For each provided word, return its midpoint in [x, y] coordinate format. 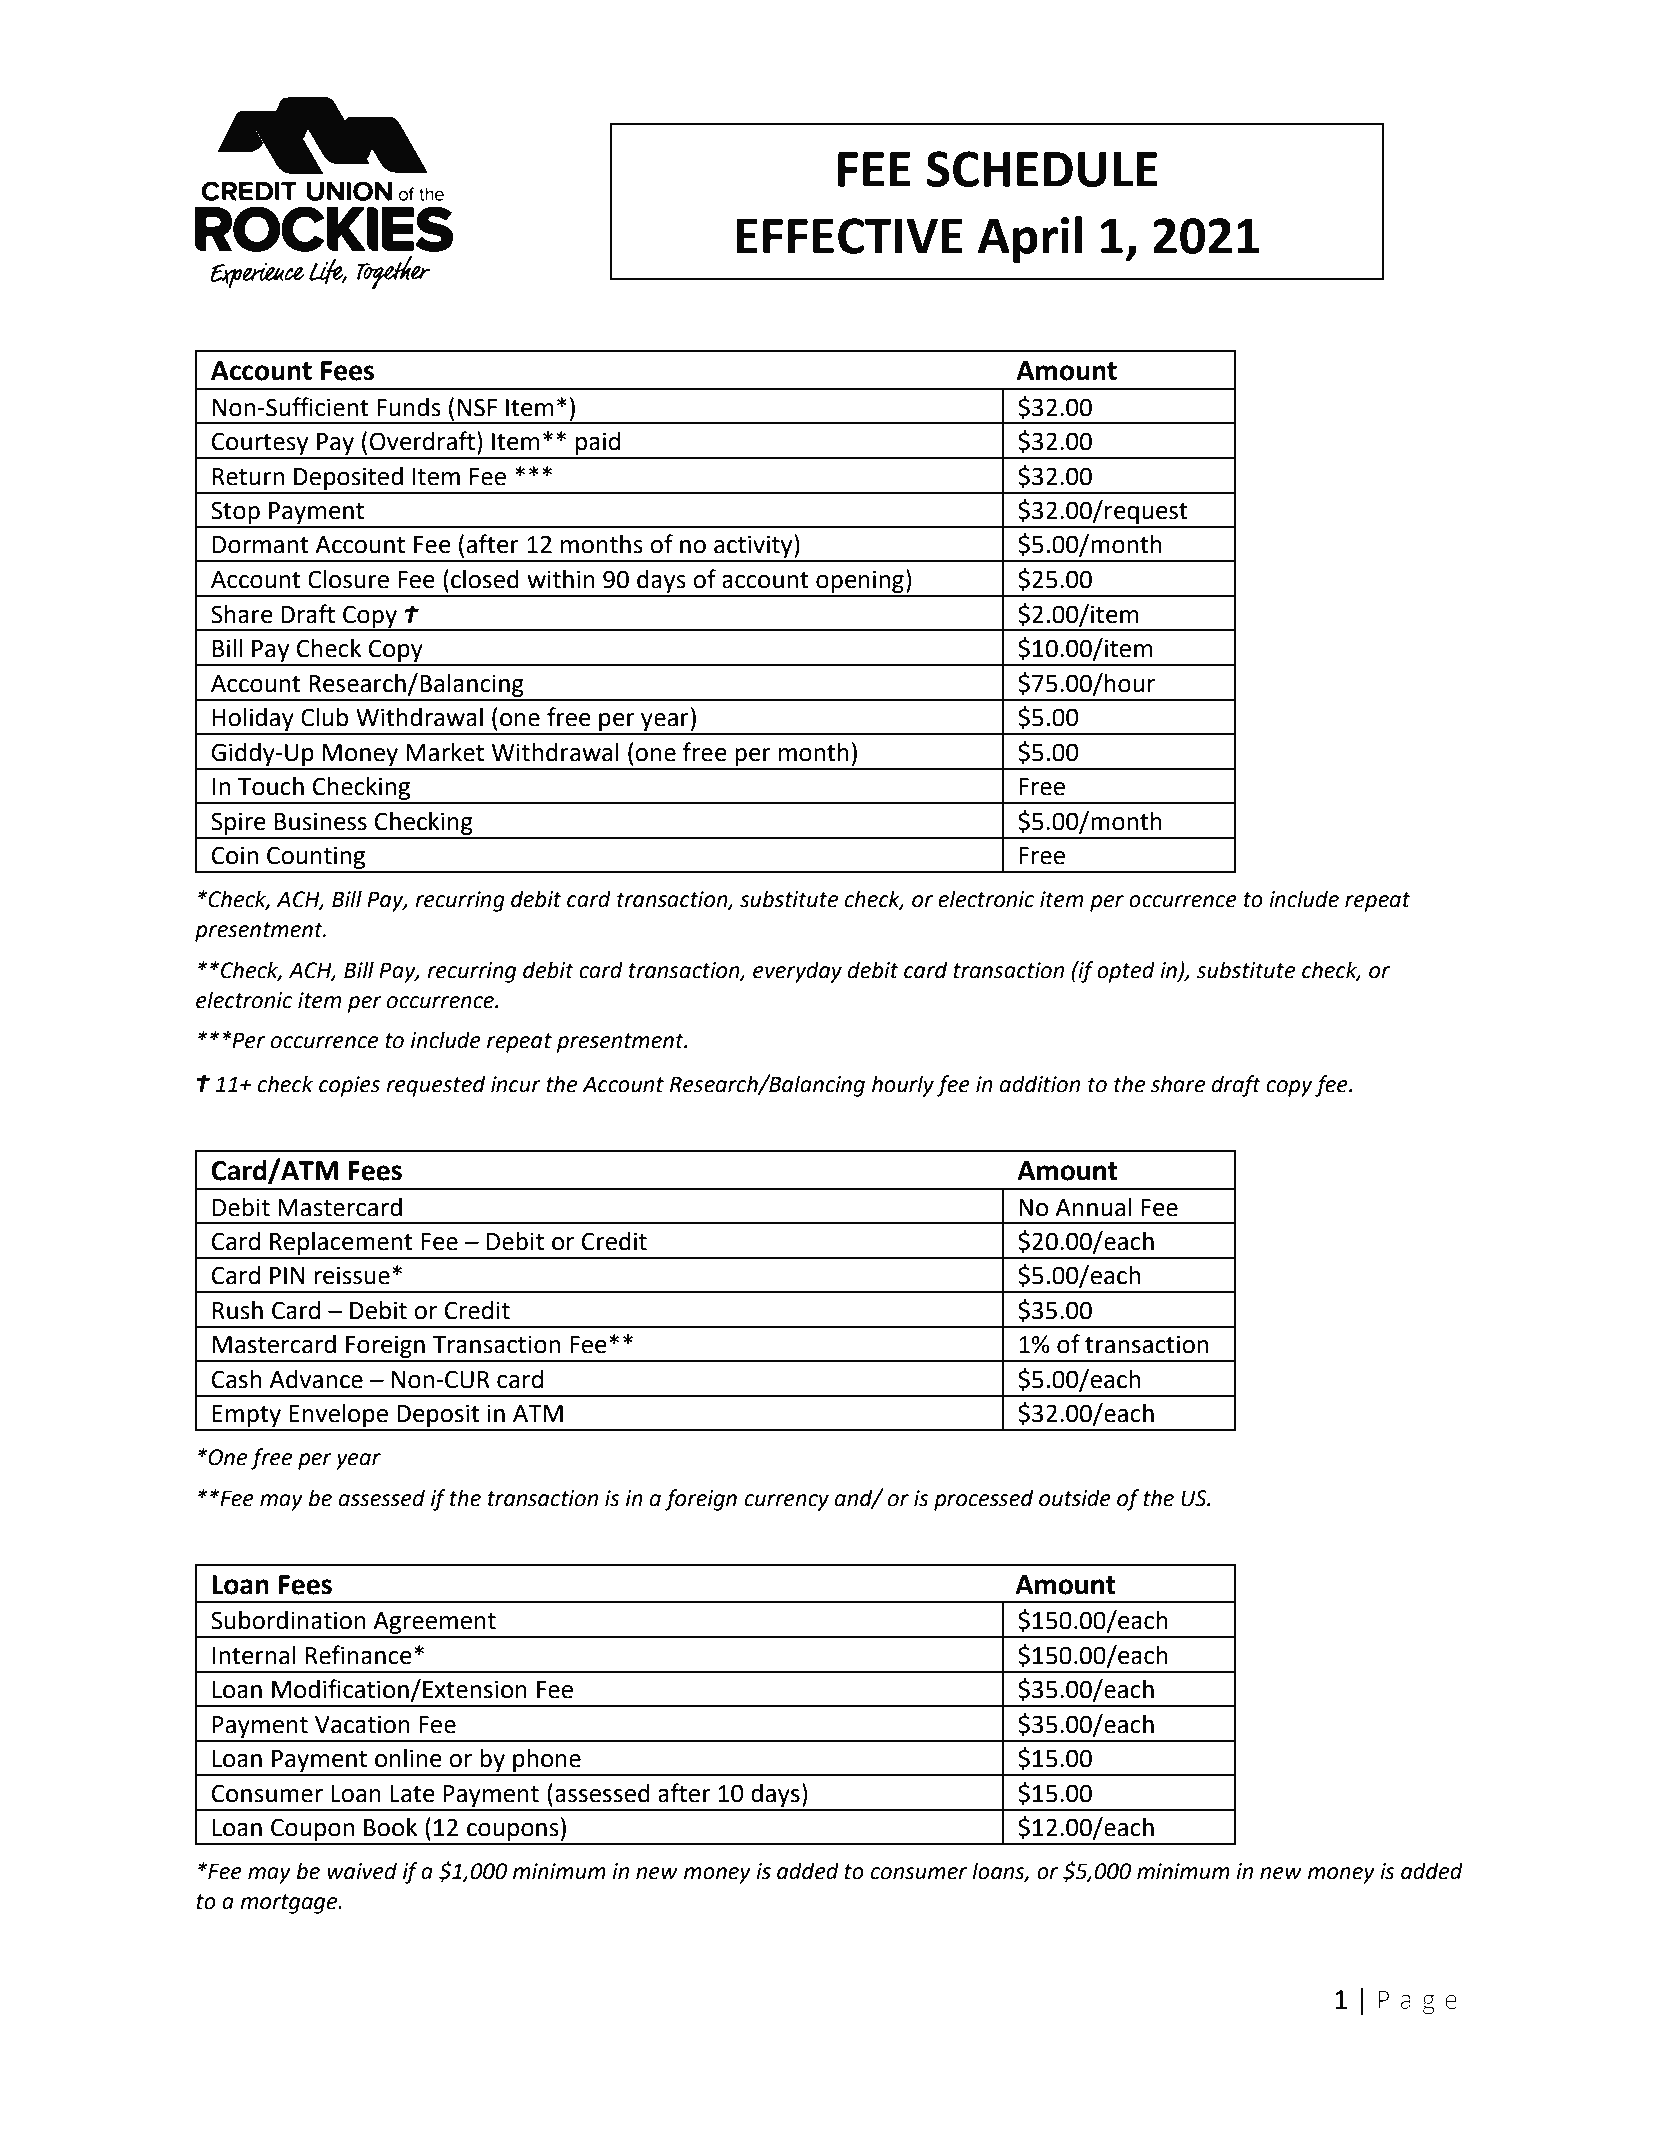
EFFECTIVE [849, 236]
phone [547, 1762]
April [1030, 239]
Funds [409, 407]
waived [362, 1871]
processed [984, 1500]
